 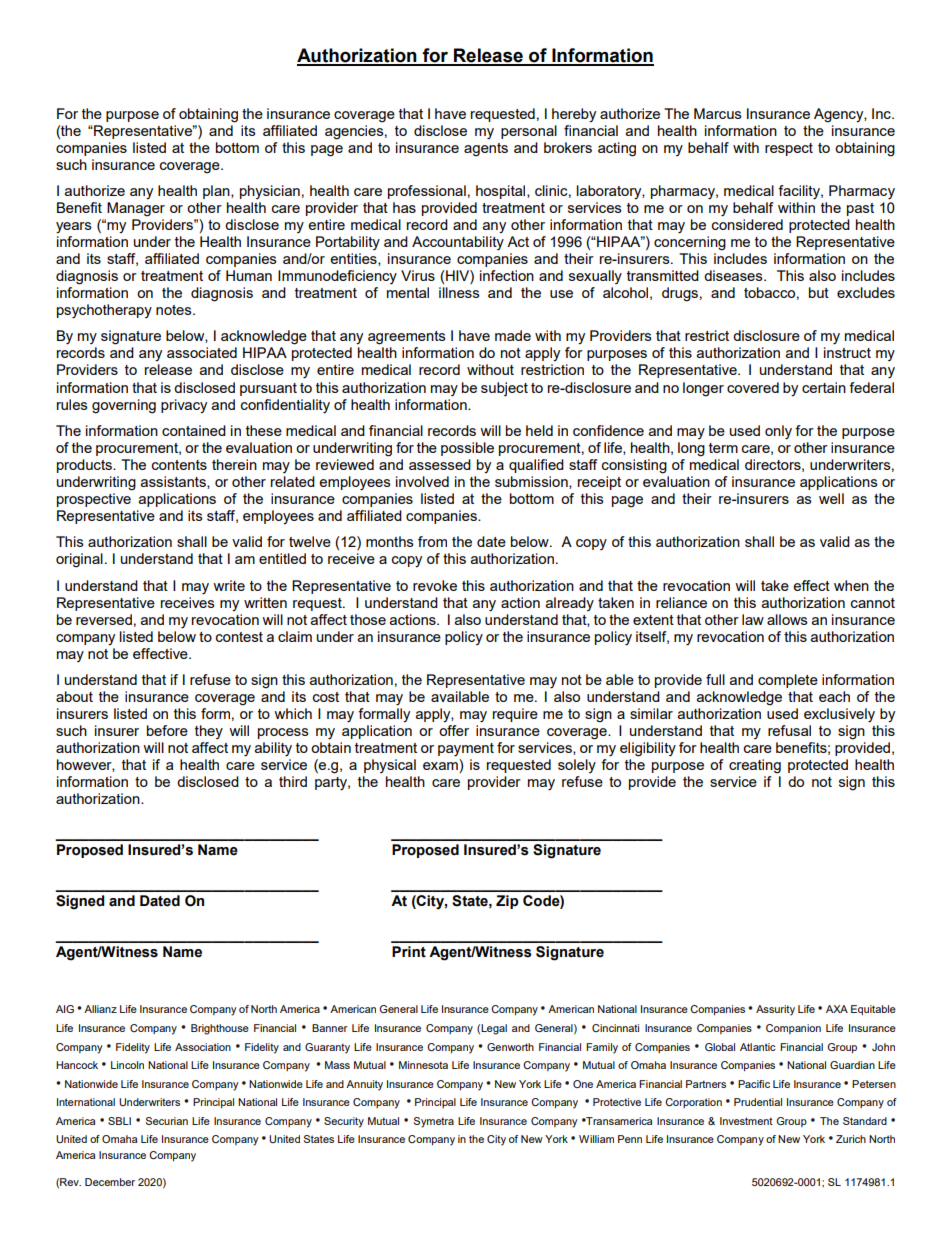 I want to click on Security, so click(x=344, y=1122).
